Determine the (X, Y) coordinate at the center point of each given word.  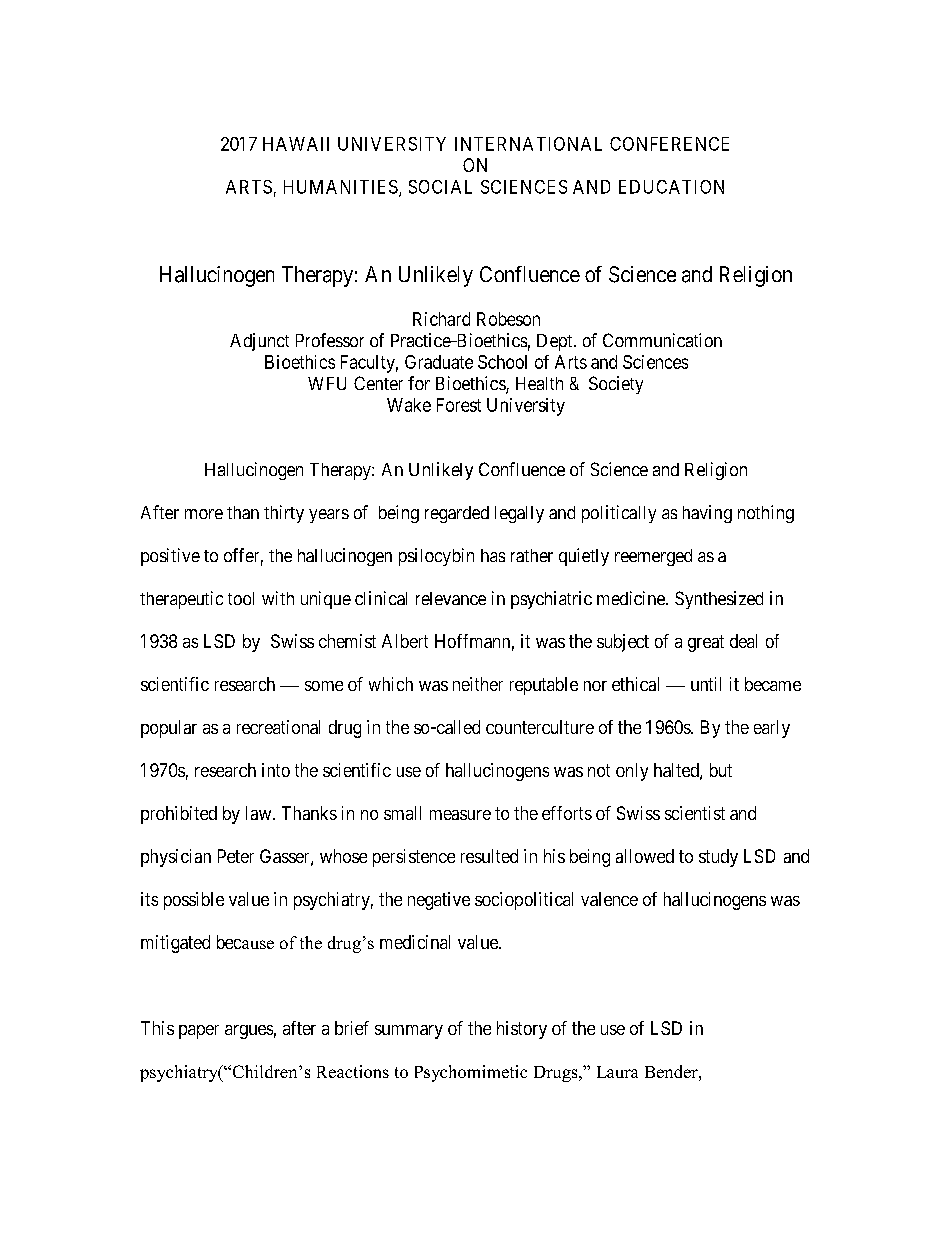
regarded (457, 514)
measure (460, 815)
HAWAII (296, 144)
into (276, 770)
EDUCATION (671, 187)
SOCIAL (440, 187)
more (204, 514)
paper (199, 1032)
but (721, 770)
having (707, 514)
